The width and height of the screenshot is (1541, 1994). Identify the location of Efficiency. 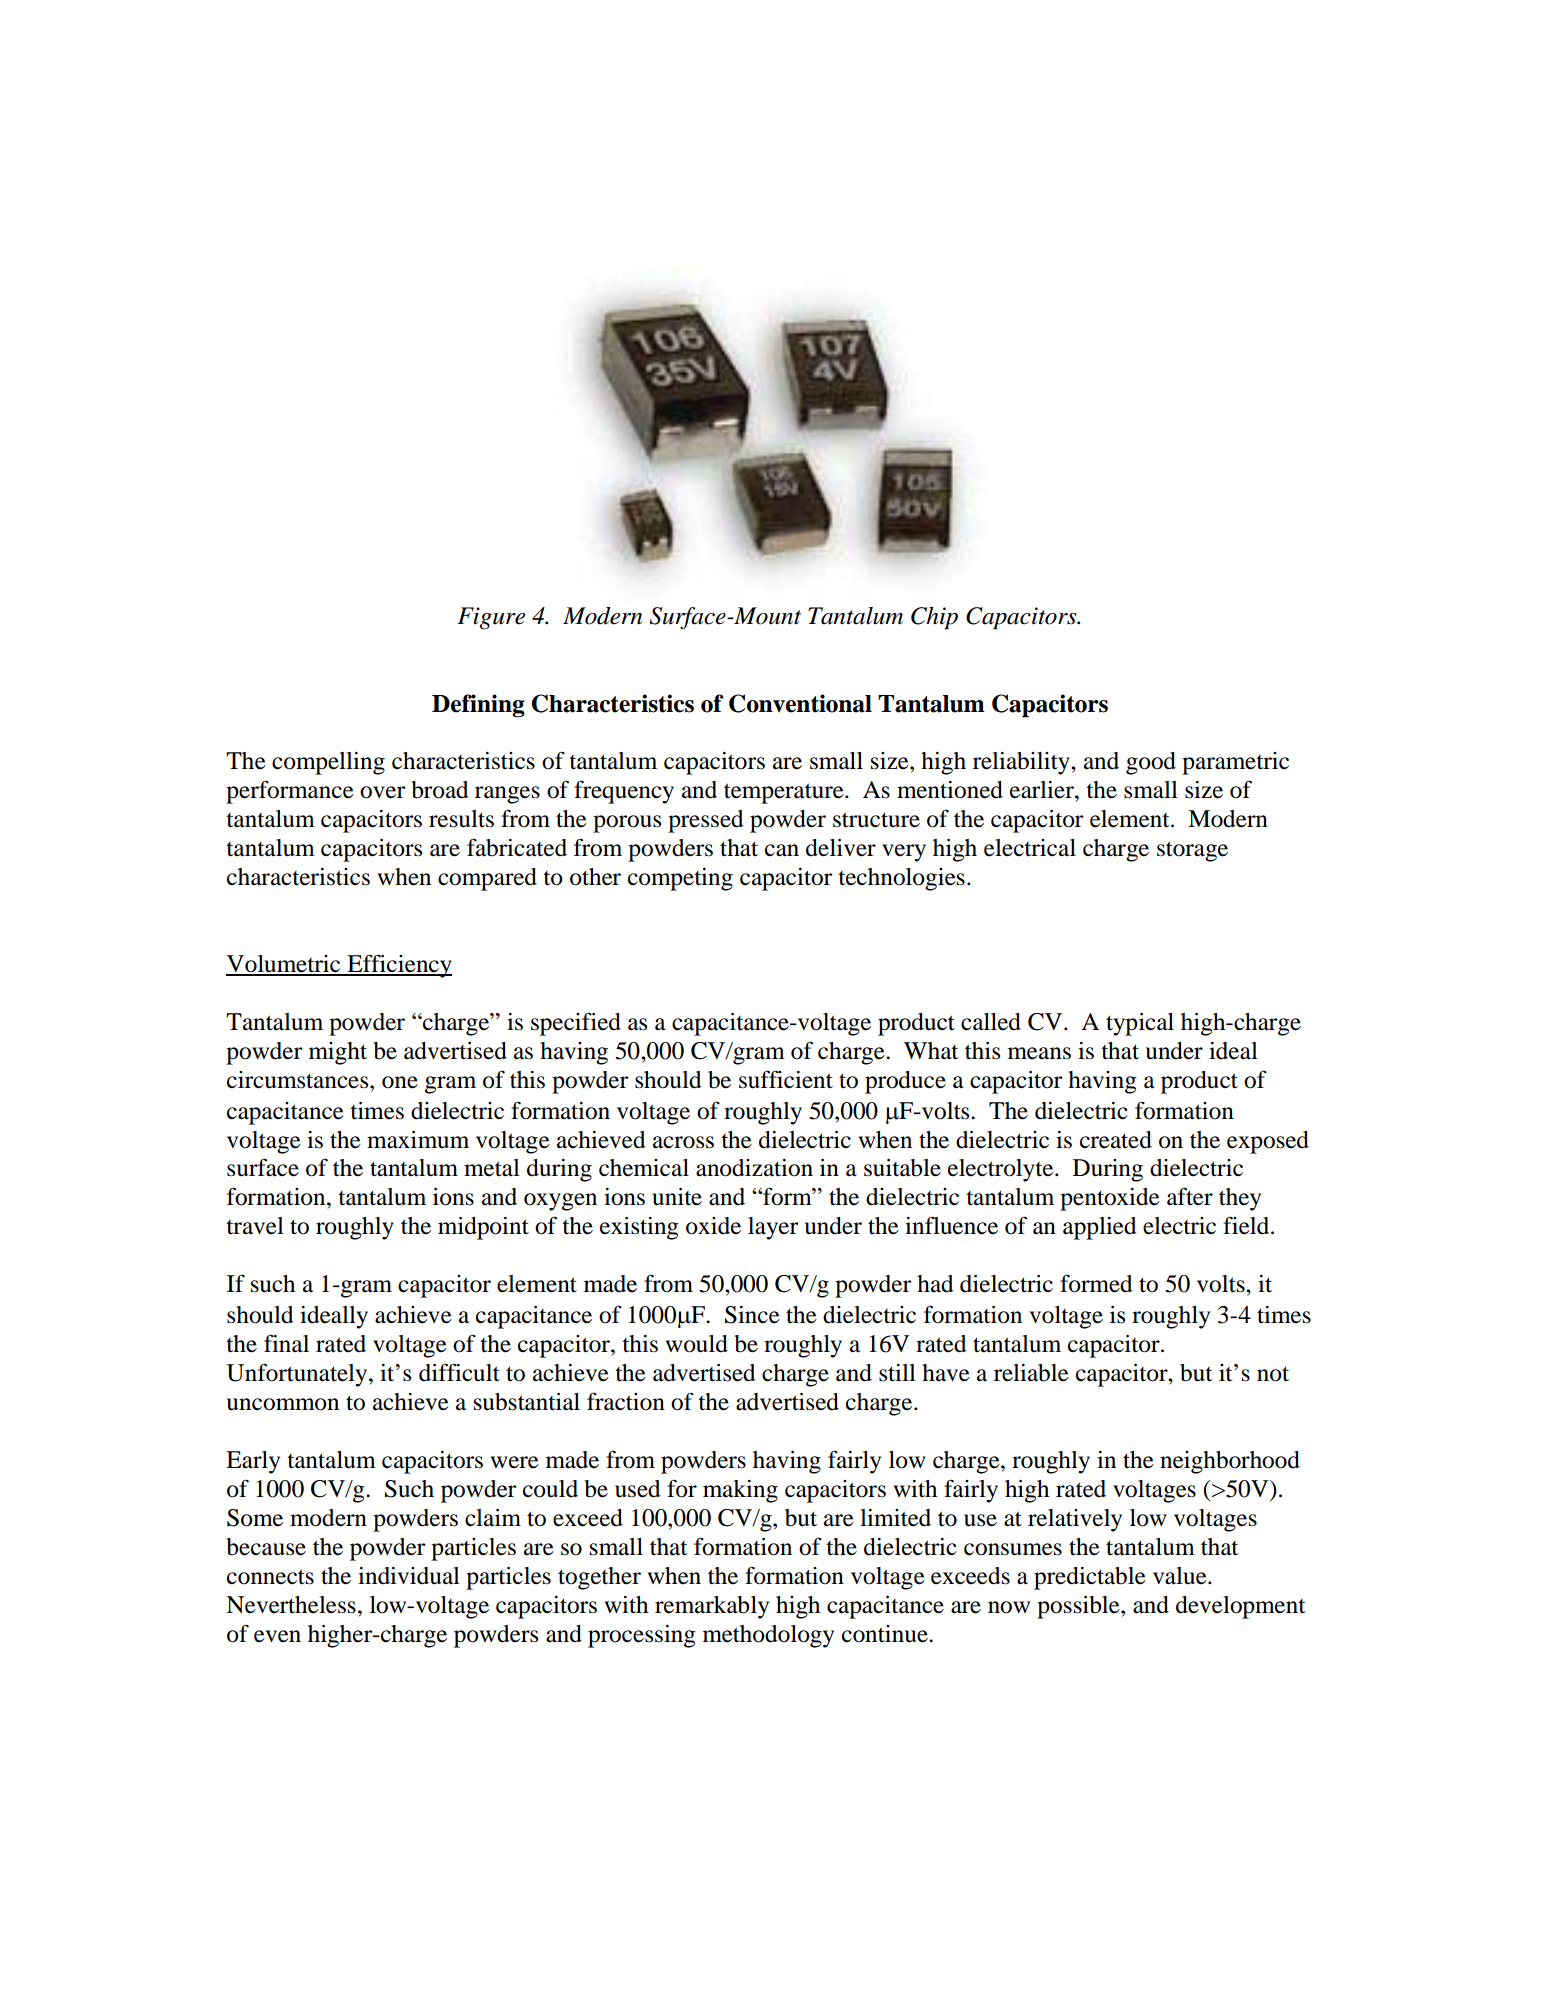
(398, 966).
